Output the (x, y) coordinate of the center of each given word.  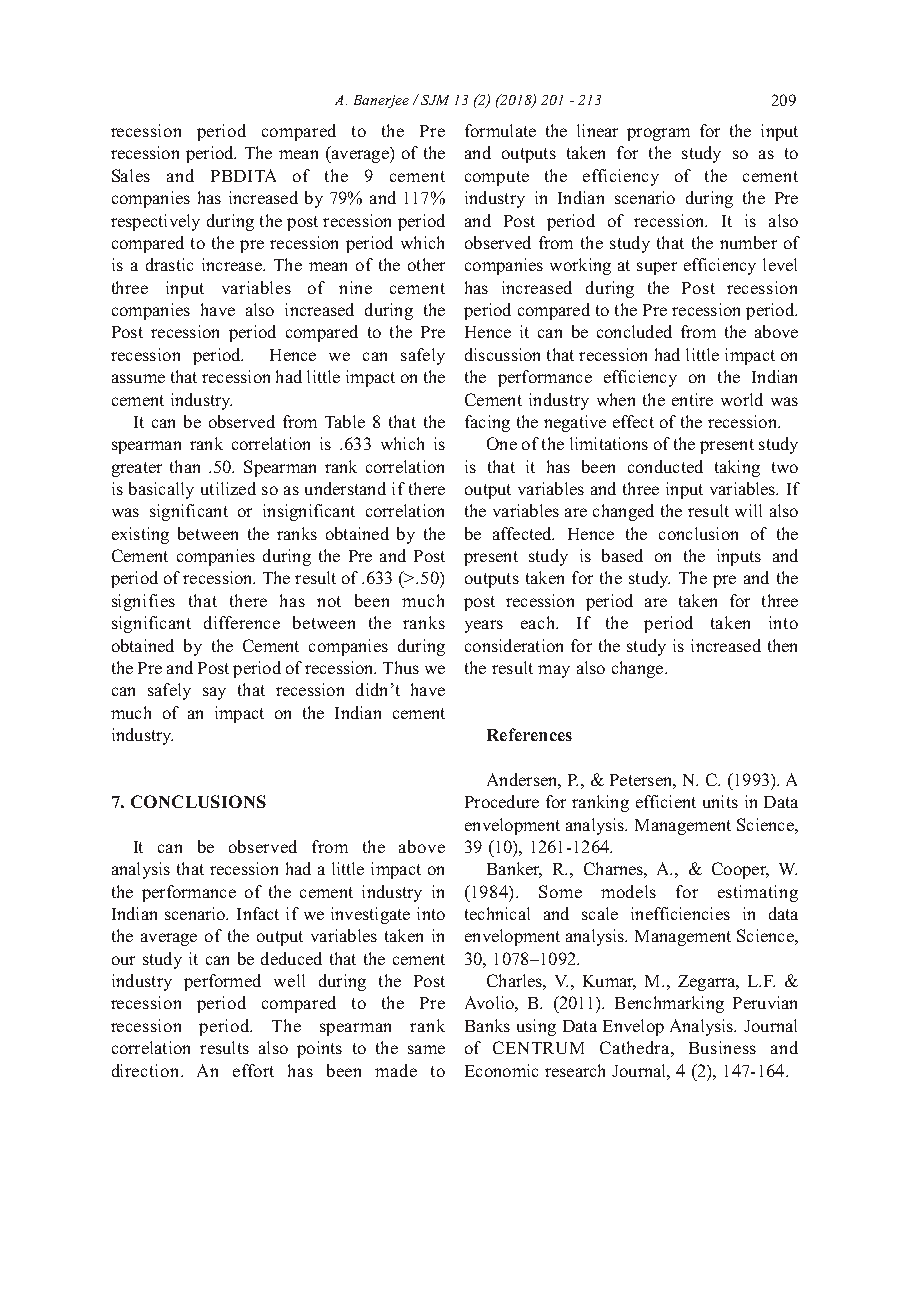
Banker (514, 870)
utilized (228, 488)
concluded (634, 331)
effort (253, 1070)
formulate (500, 130)
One (502, 443)
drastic (169, 264)
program (658, 134)
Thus (401, 667)
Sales (131, 175)
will (748, 510)
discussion (502, 354)
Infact (258, 913)
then (782, 645)
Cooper (740, 870)
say (214, 693)
